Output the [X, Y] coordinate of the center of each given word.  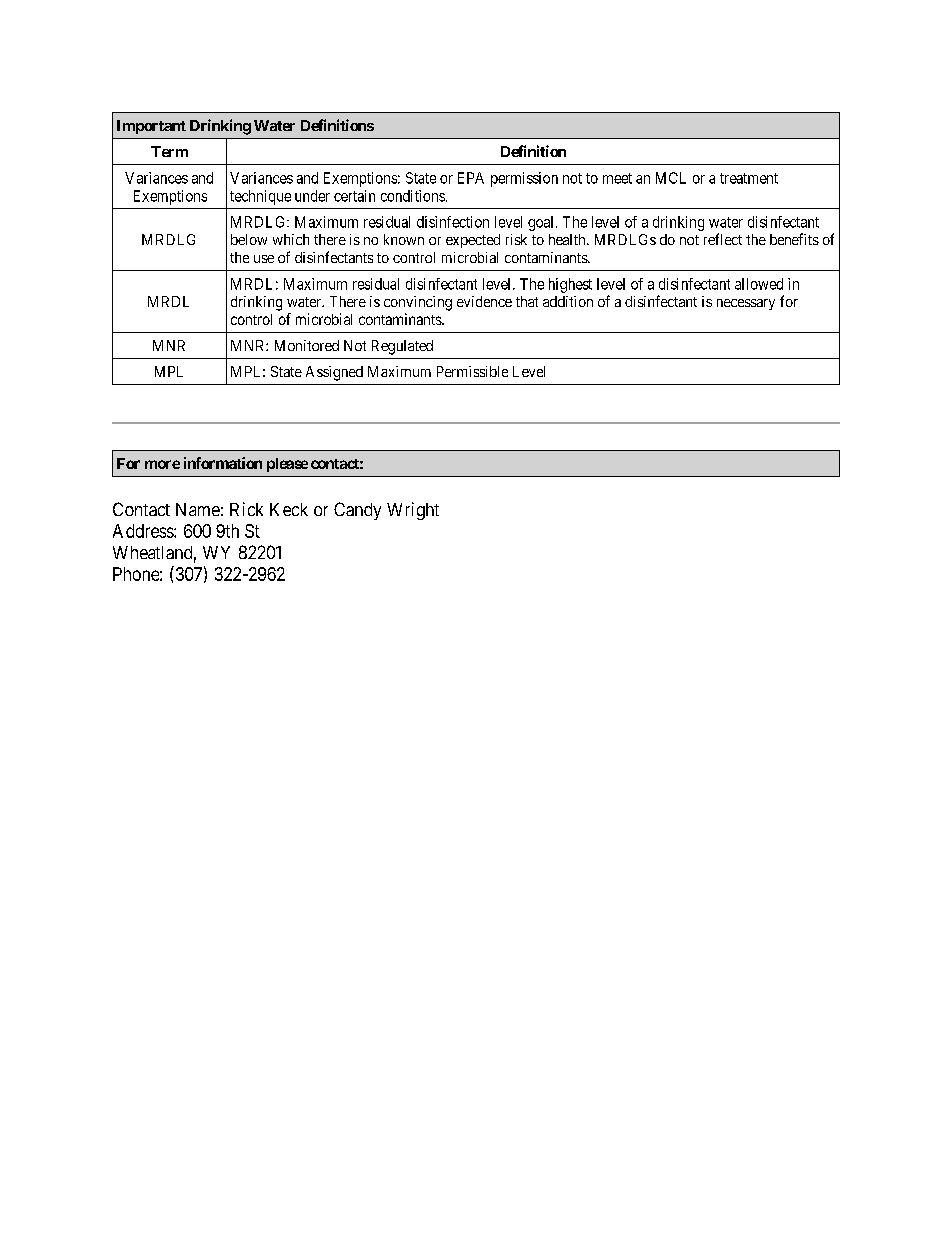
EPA [471, 178]
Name [198, 509]
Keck [289, 509]
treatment [749, 178]
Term [169, 151]
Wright [413, 511]
